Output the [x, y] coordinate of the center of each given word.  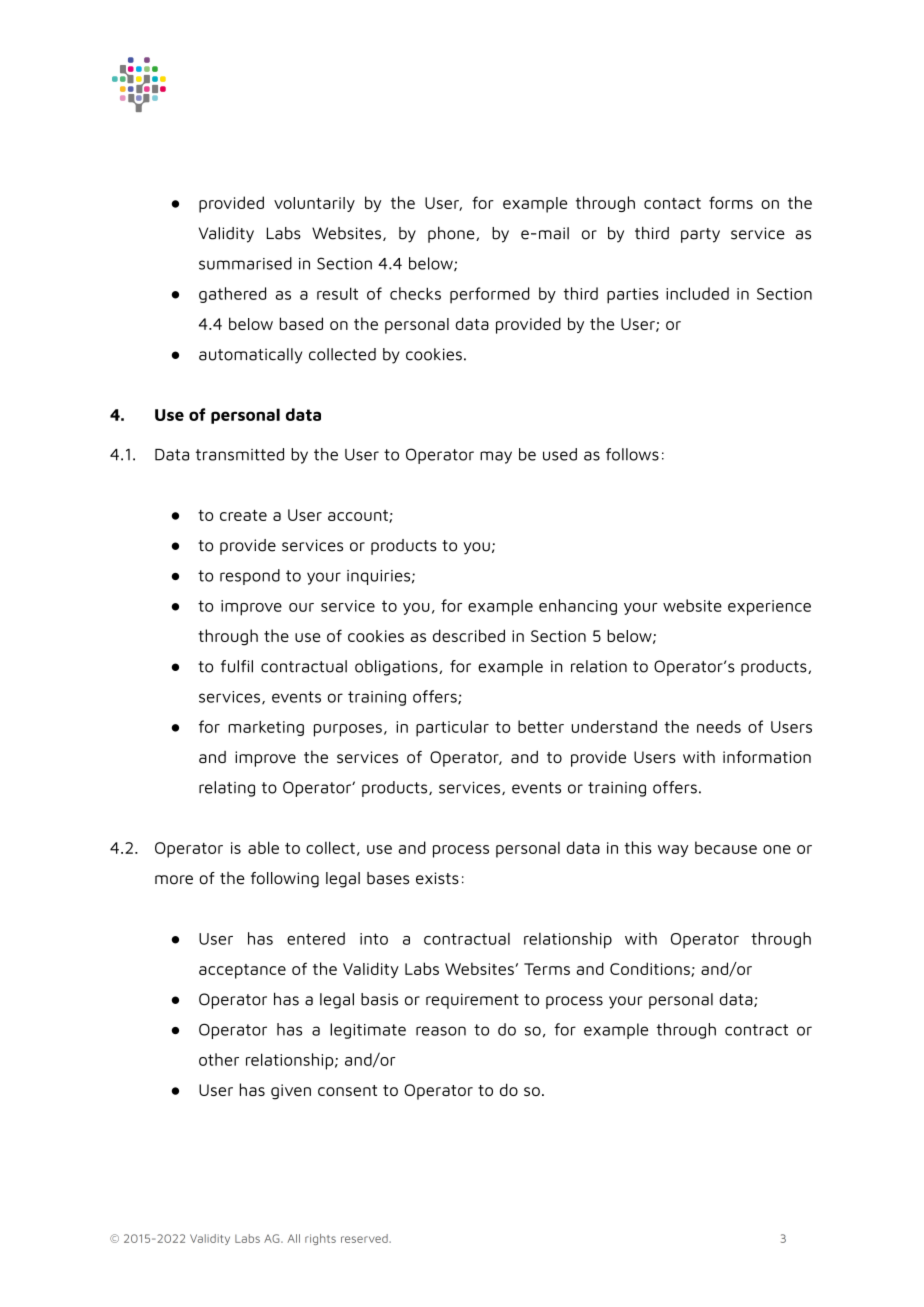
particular [452, 728]
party [700, 235]
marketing [266, 728]
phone [452, 234]
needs [719, 726]
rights [320, 1239]
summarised [245, 263]
